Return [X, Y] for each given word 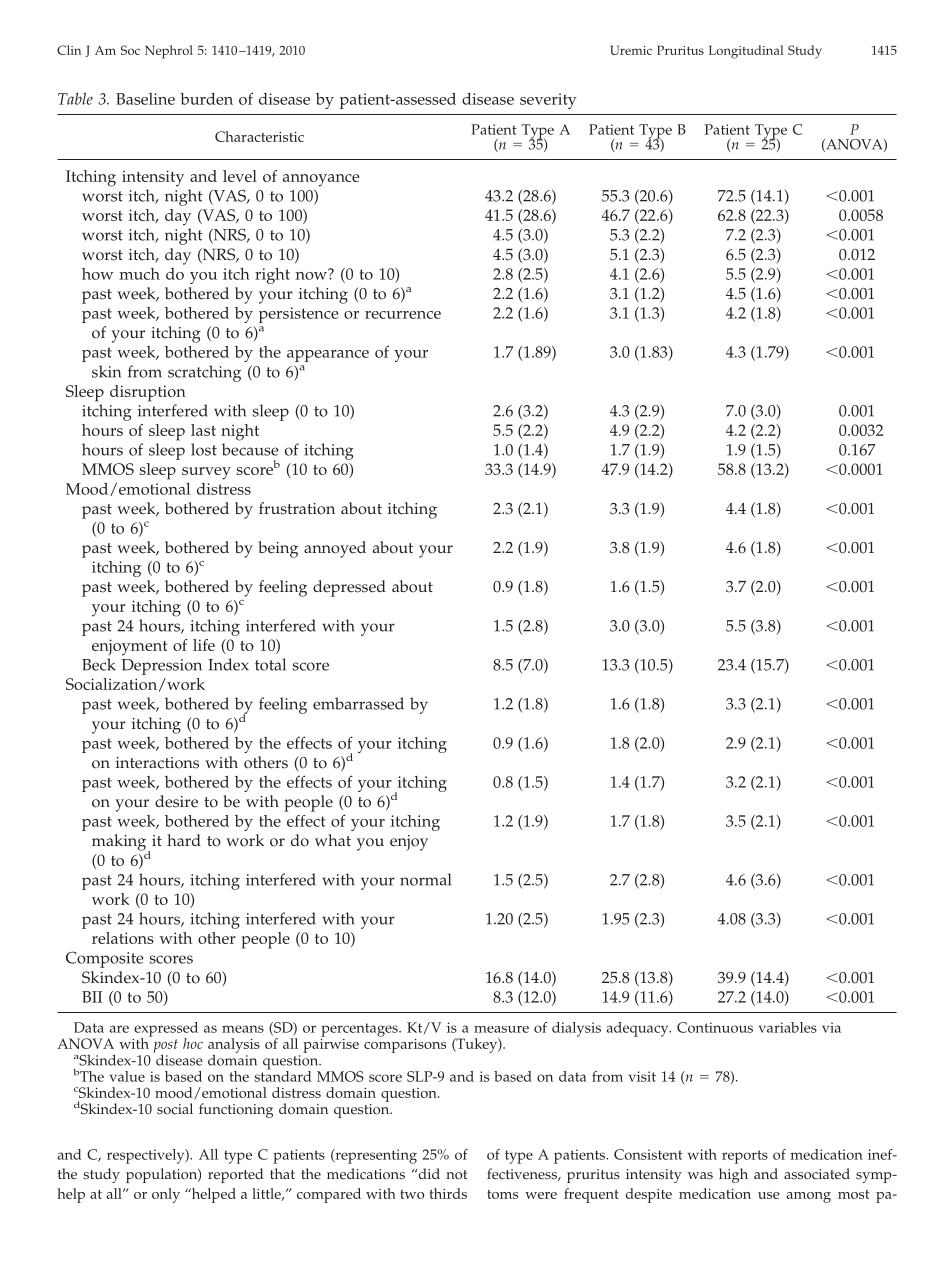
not [456, 1175]
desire [176, 801]
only [166, 1195]
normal [425, 879]
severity [548, 101]
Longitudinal [746, 52]
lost [204, 449]
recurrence [403, 315]
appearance [328, 356]
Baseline [145, 99]
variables [788, 1027]
